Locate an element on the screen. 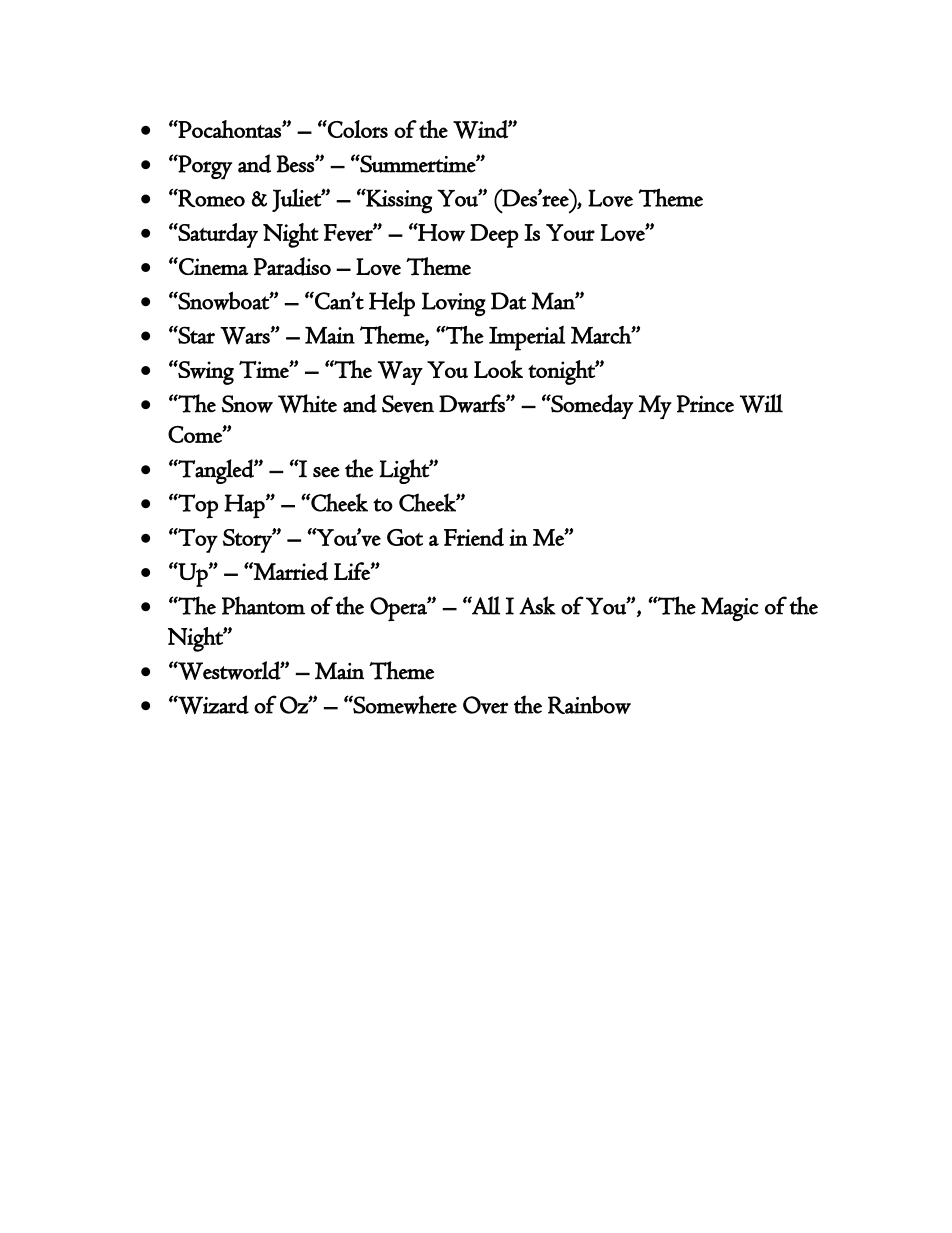  Married is located at coordinates (290, 571).
